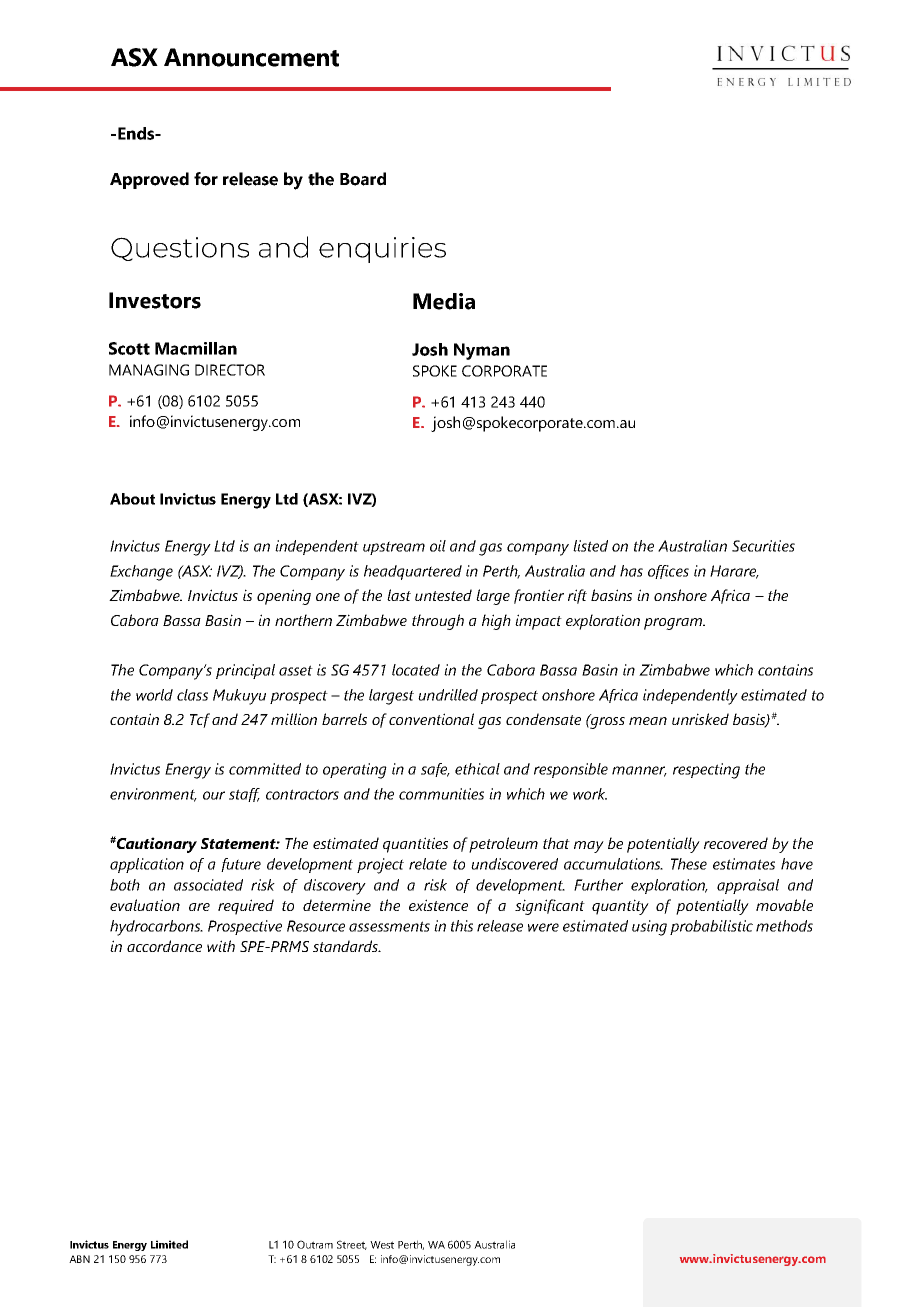 This screenshot has height=1307, width=924. Describe the element at coordinates (251, 57) in the screenshot. I see `Announcement` at that location.
